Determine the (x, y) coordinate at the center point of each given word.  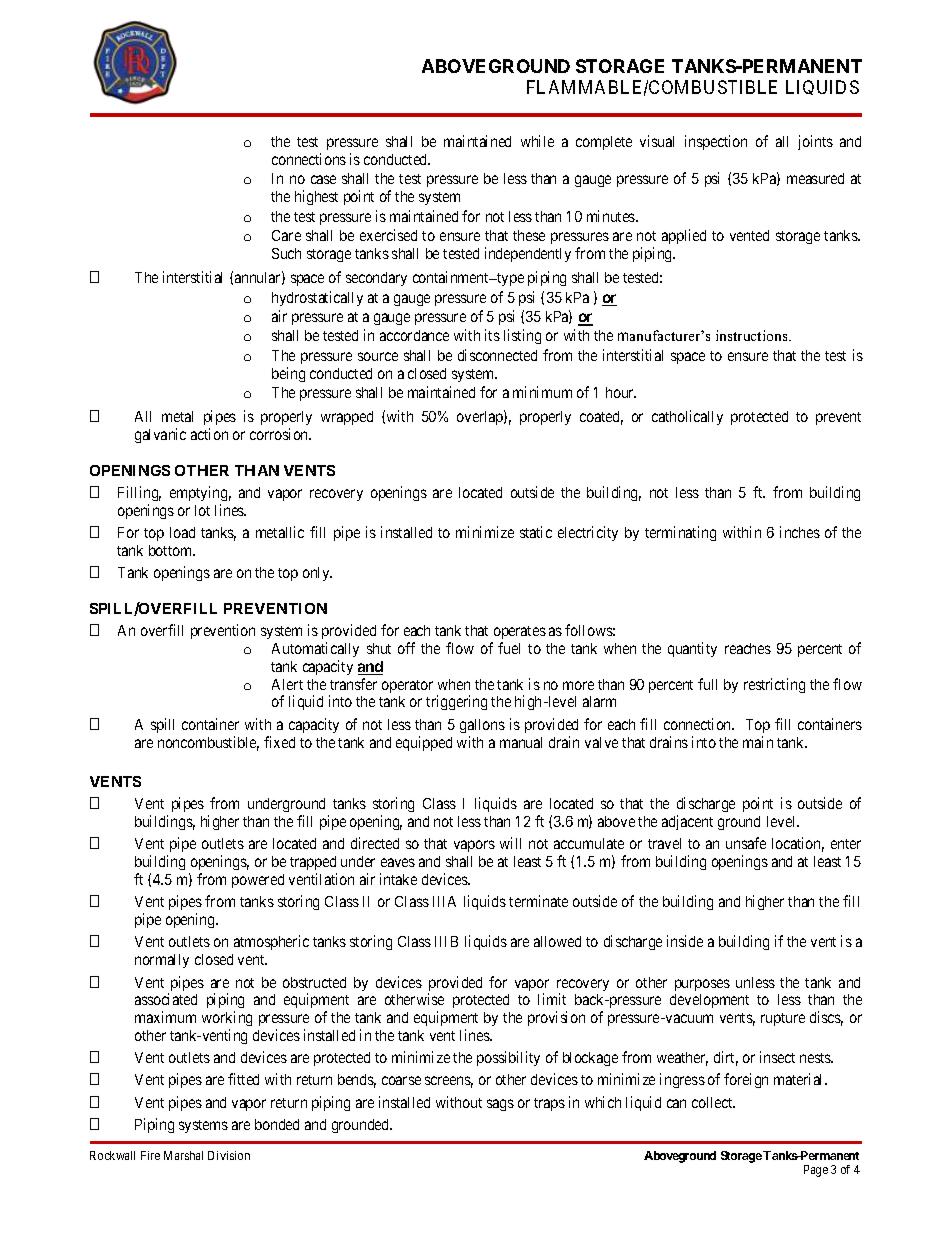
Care (286, 235)
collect (713, 1102)
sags (500, 1105)
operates (520, 632)
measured (815, 178)
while (537, 141)
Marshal (183, 1155)
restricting (774, 685)
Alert (287, 684)
